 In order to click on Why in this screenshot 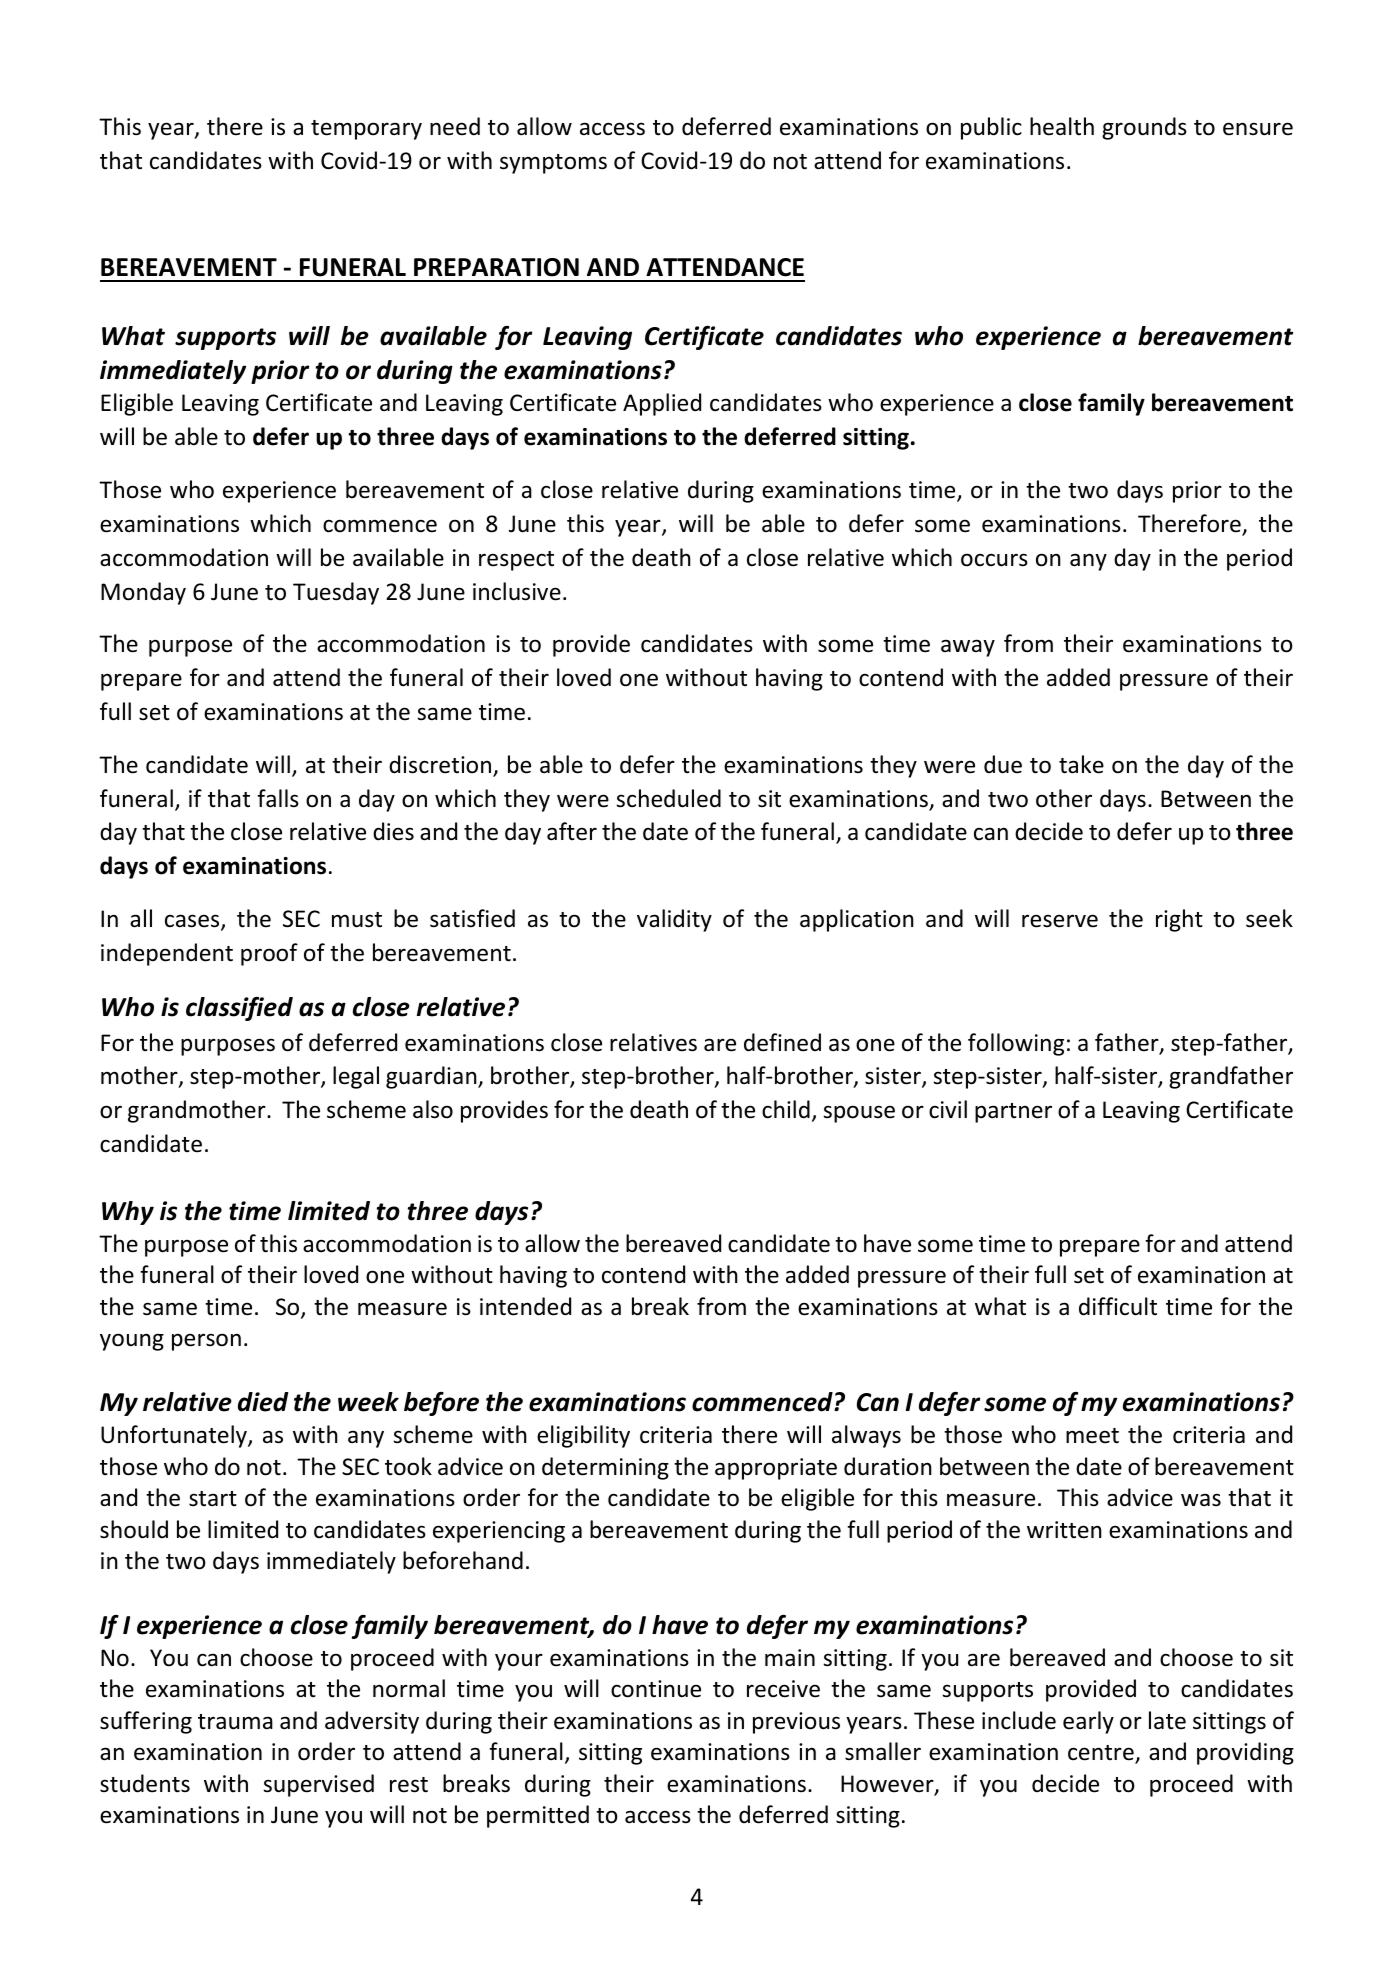, I will do `click(128, 1213)`.
